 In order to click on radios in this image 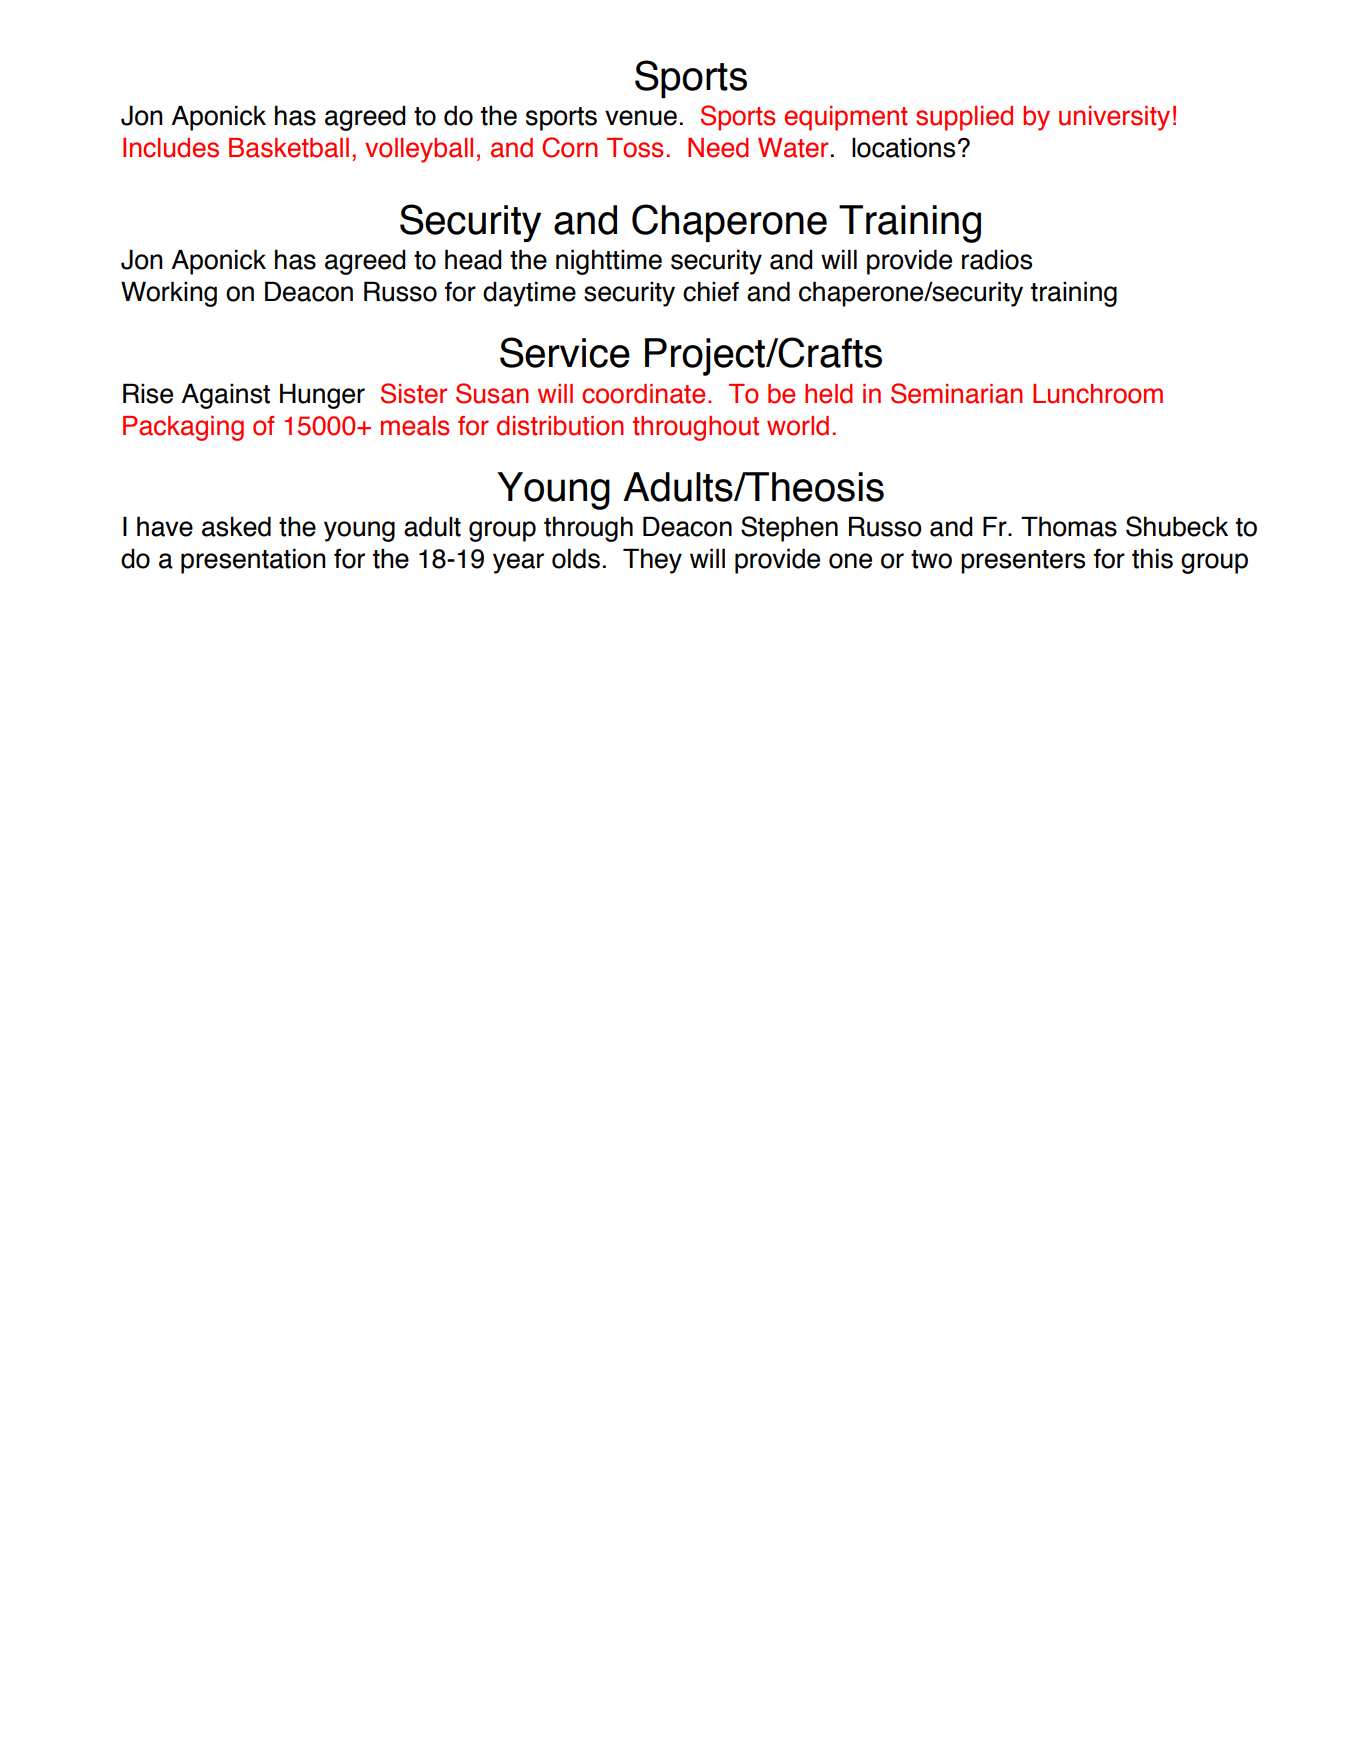, I will do `click(997, 259)`.
